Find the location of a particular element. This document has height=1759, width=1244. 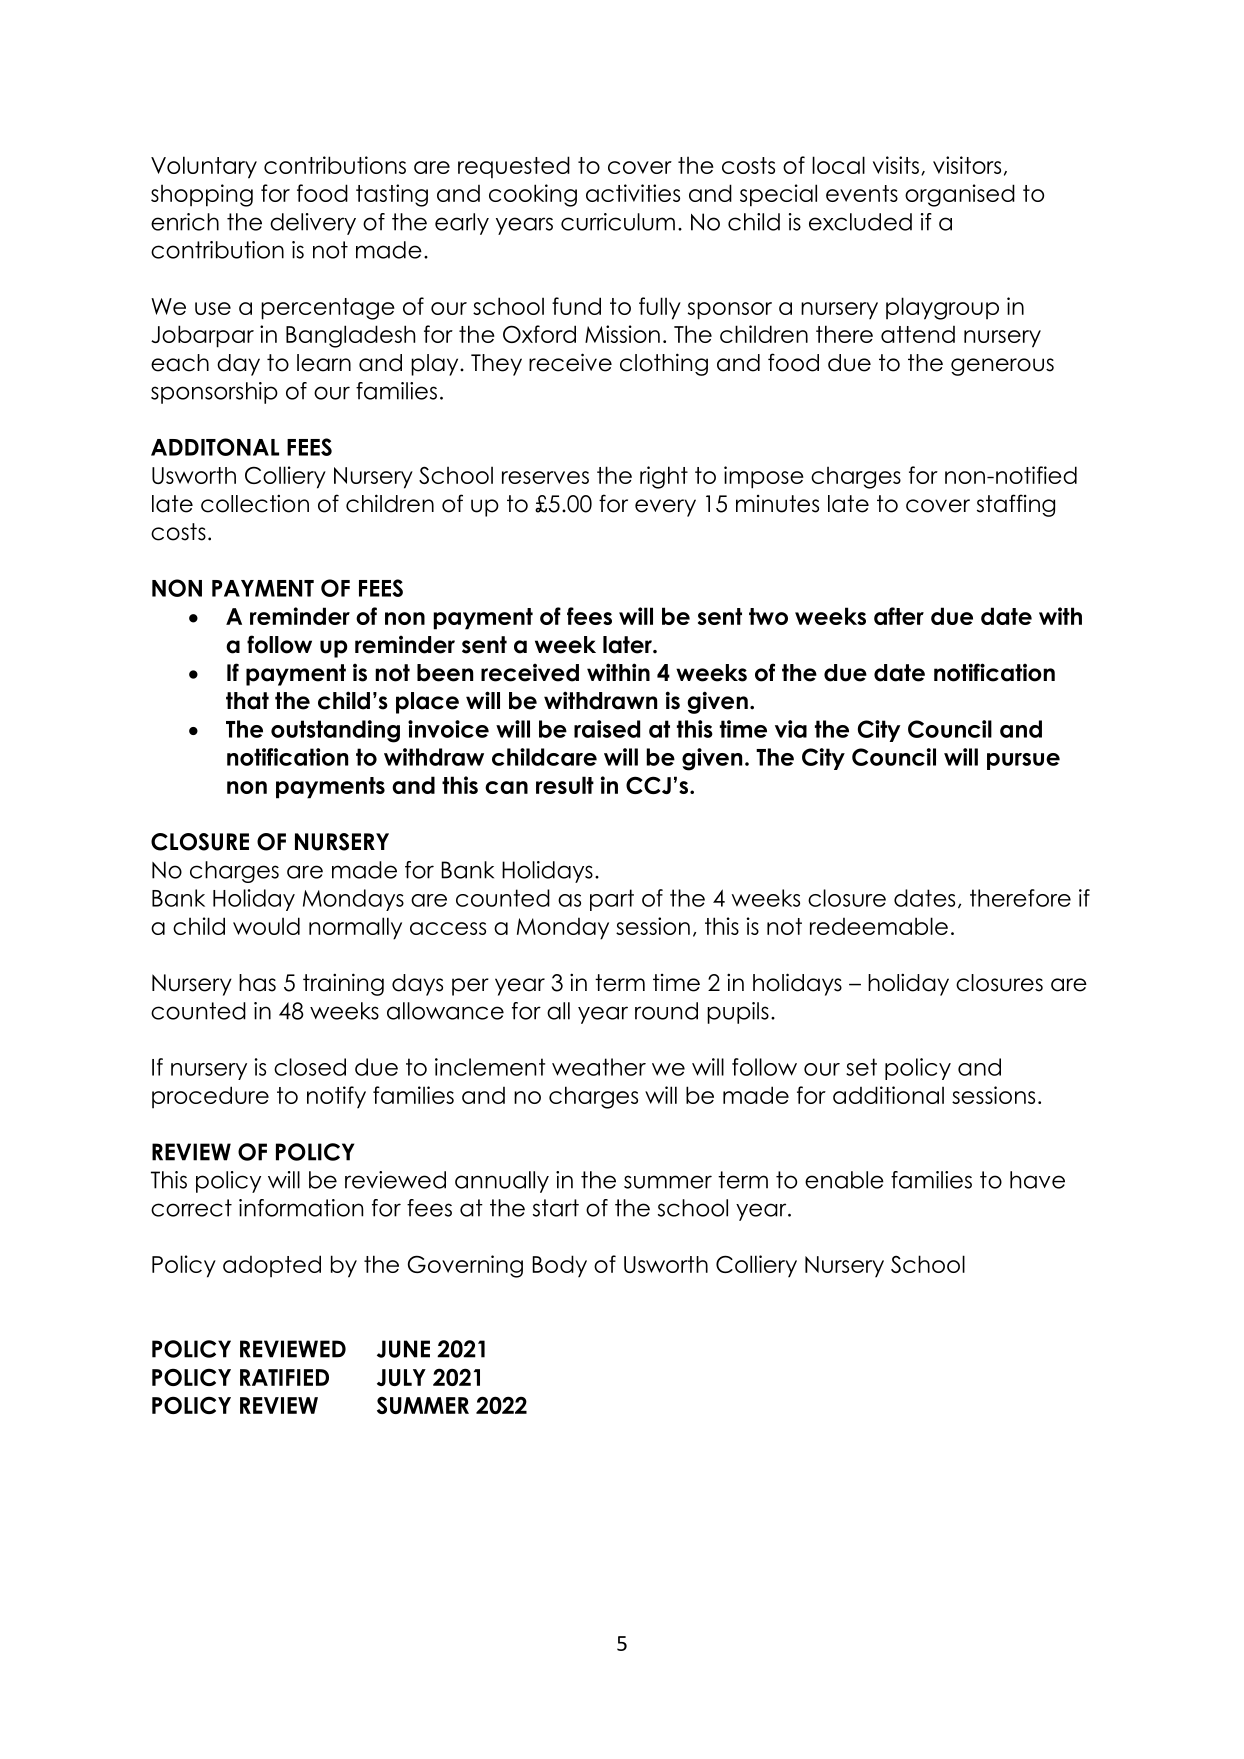

outstanding is located at coordinates (335, 731).
